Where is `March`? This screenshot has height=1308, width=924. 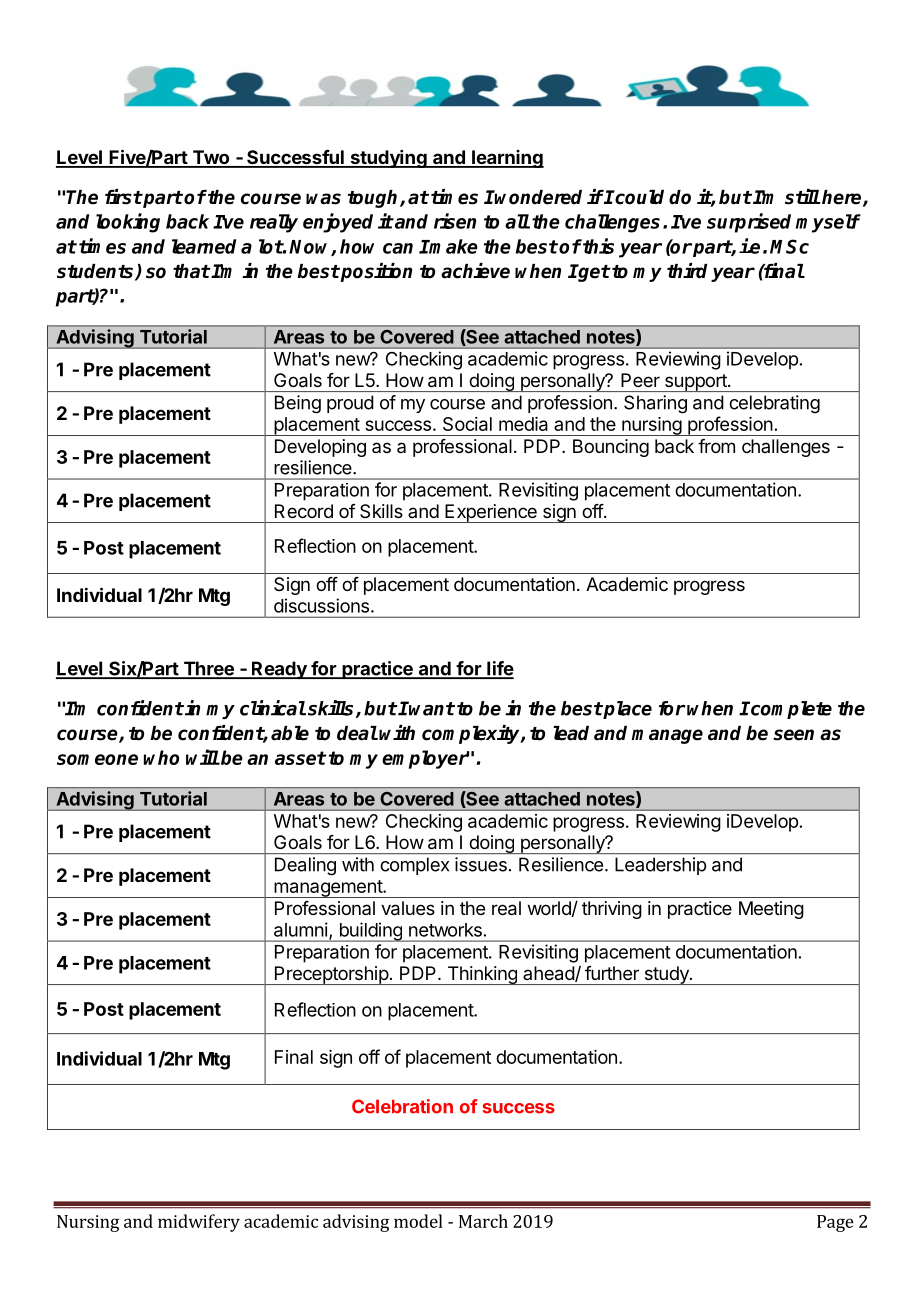
March is located at coordinates (483, 1221).
